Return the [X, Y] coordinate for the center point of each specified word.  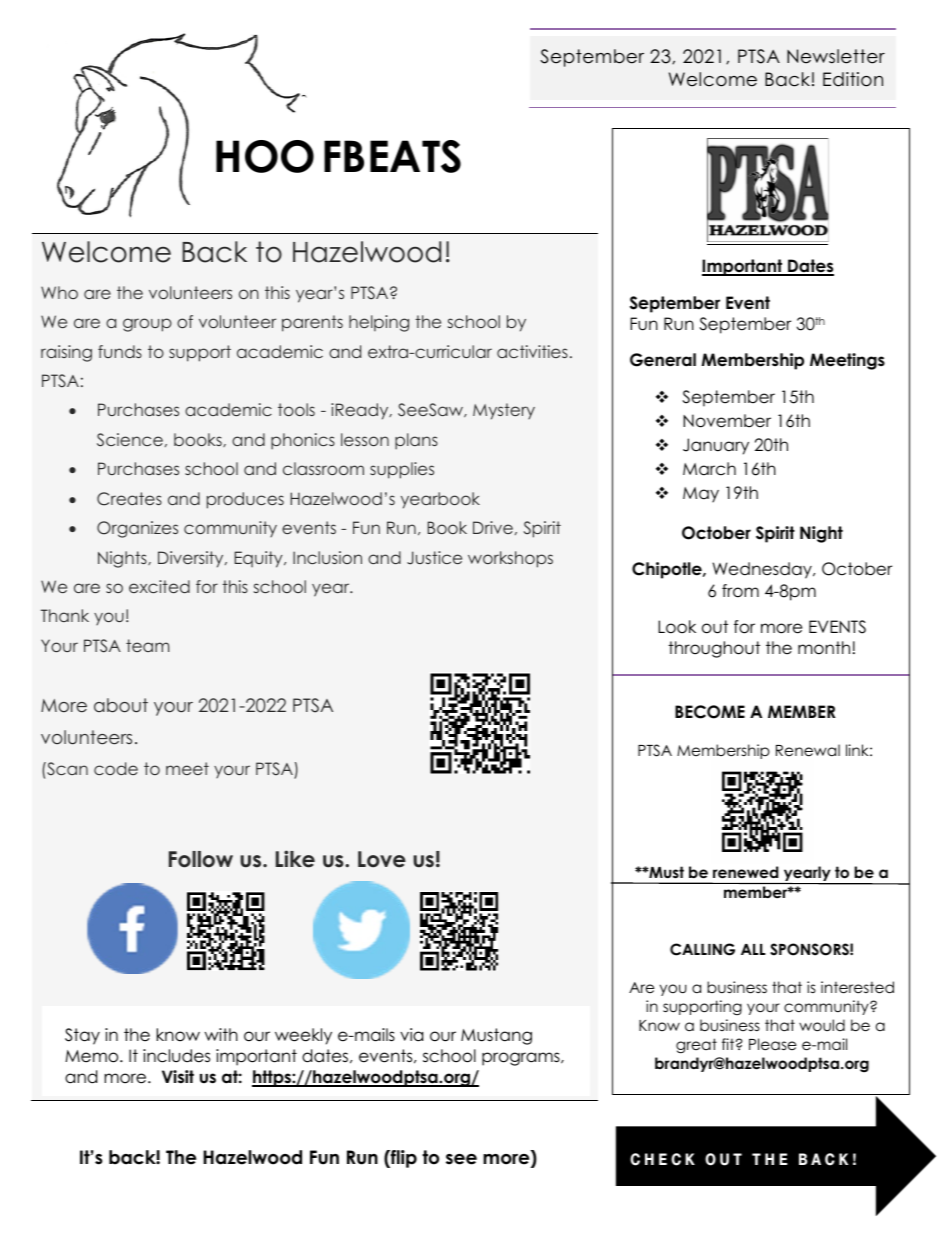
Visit [178, 1077]
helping [379, 323]
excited [159, 586]
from [740, 591]
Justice [434, 558]
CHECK [662, 1159]
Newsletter [836, 56]
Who [59, 292]
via [411, 1035]
